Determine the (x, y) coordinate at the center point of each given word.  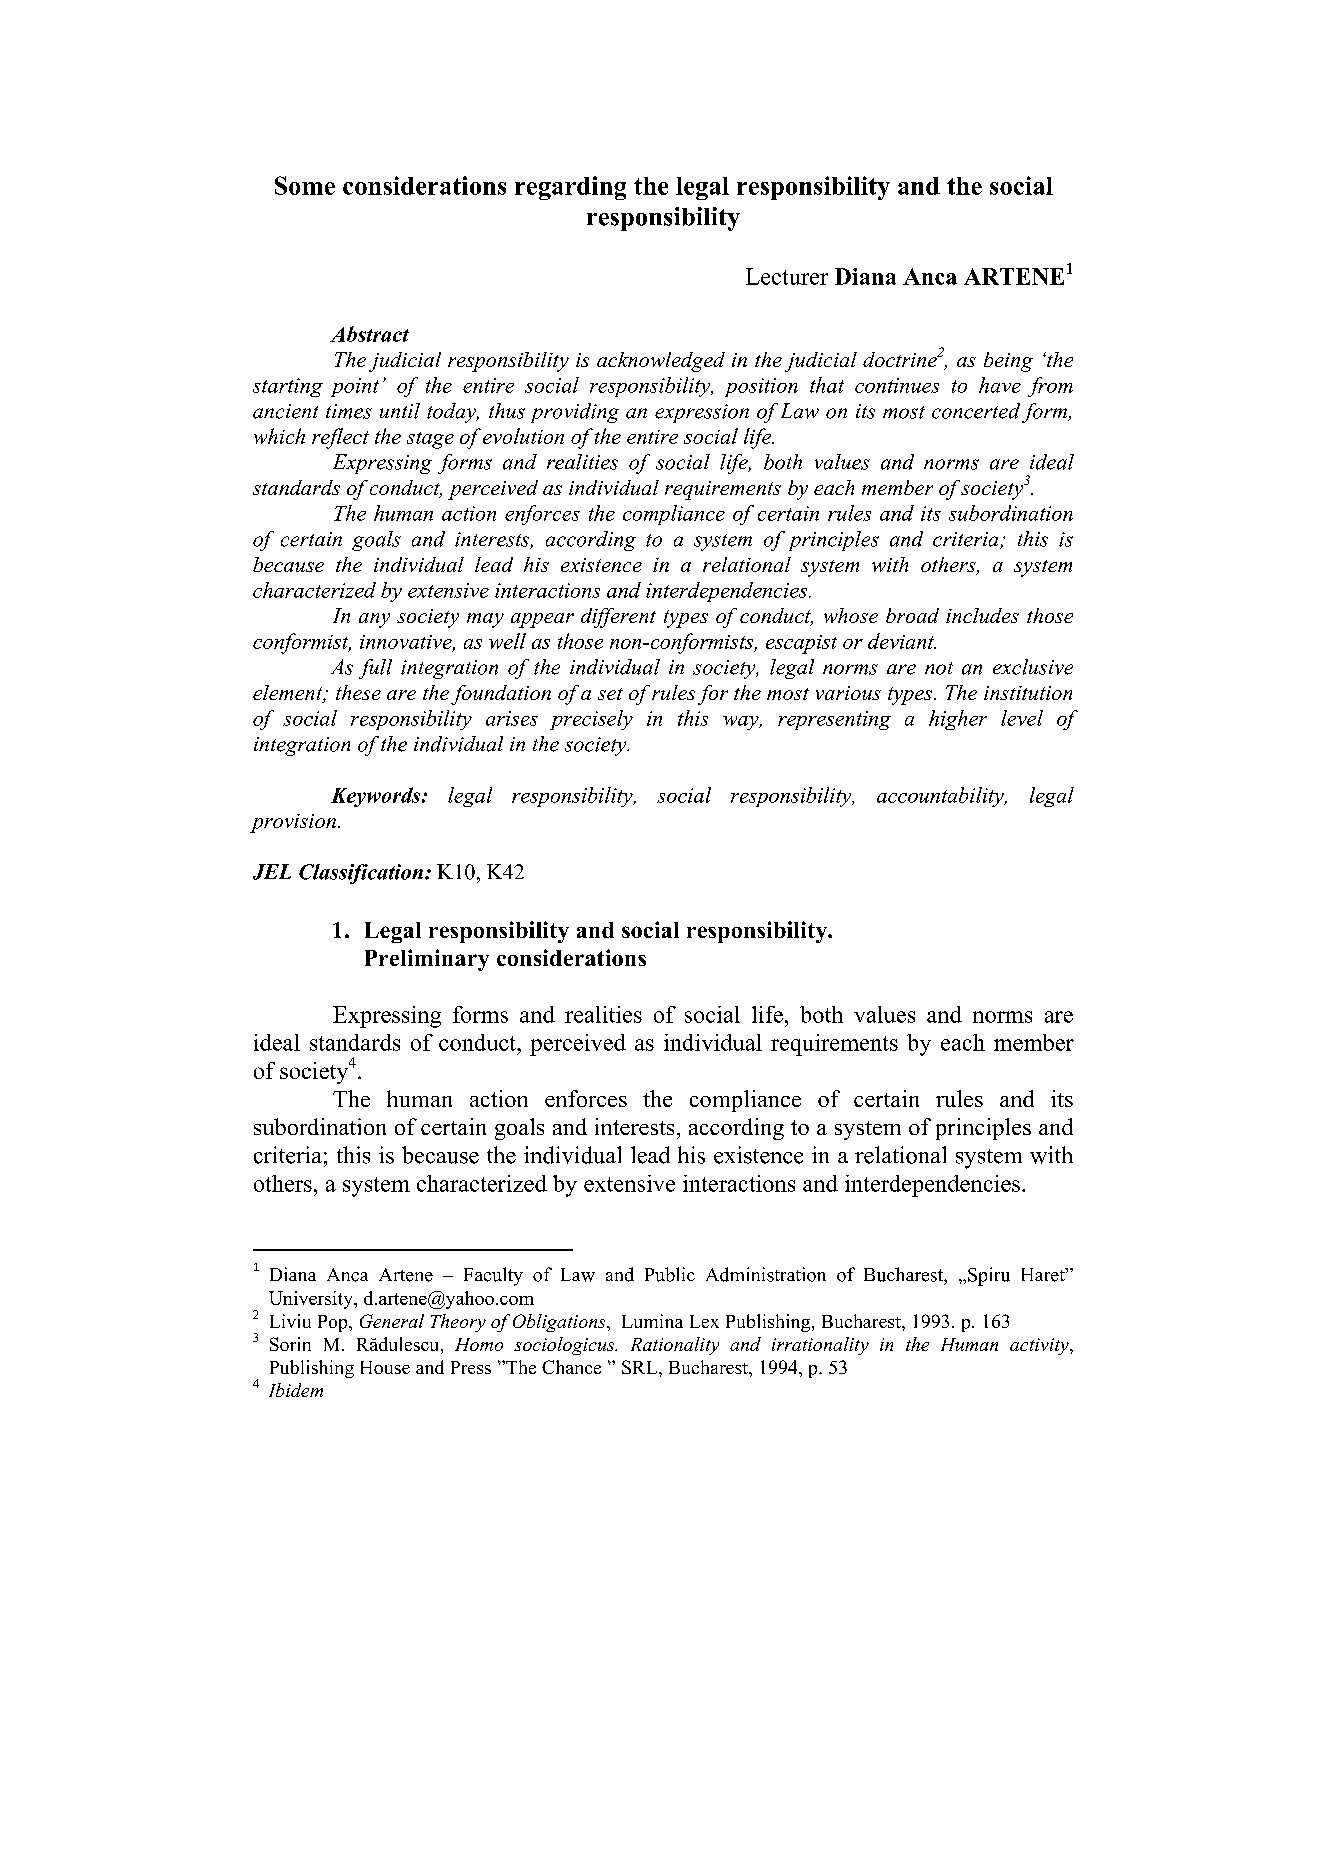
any (374, 620)
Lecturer (787, 276)
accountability (941, 797)
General (392, 1321)
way (742, 723)
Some (305, 185)
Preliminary (427, 960)
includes (982, 615)
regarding (570, 188)
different (618, 618)
